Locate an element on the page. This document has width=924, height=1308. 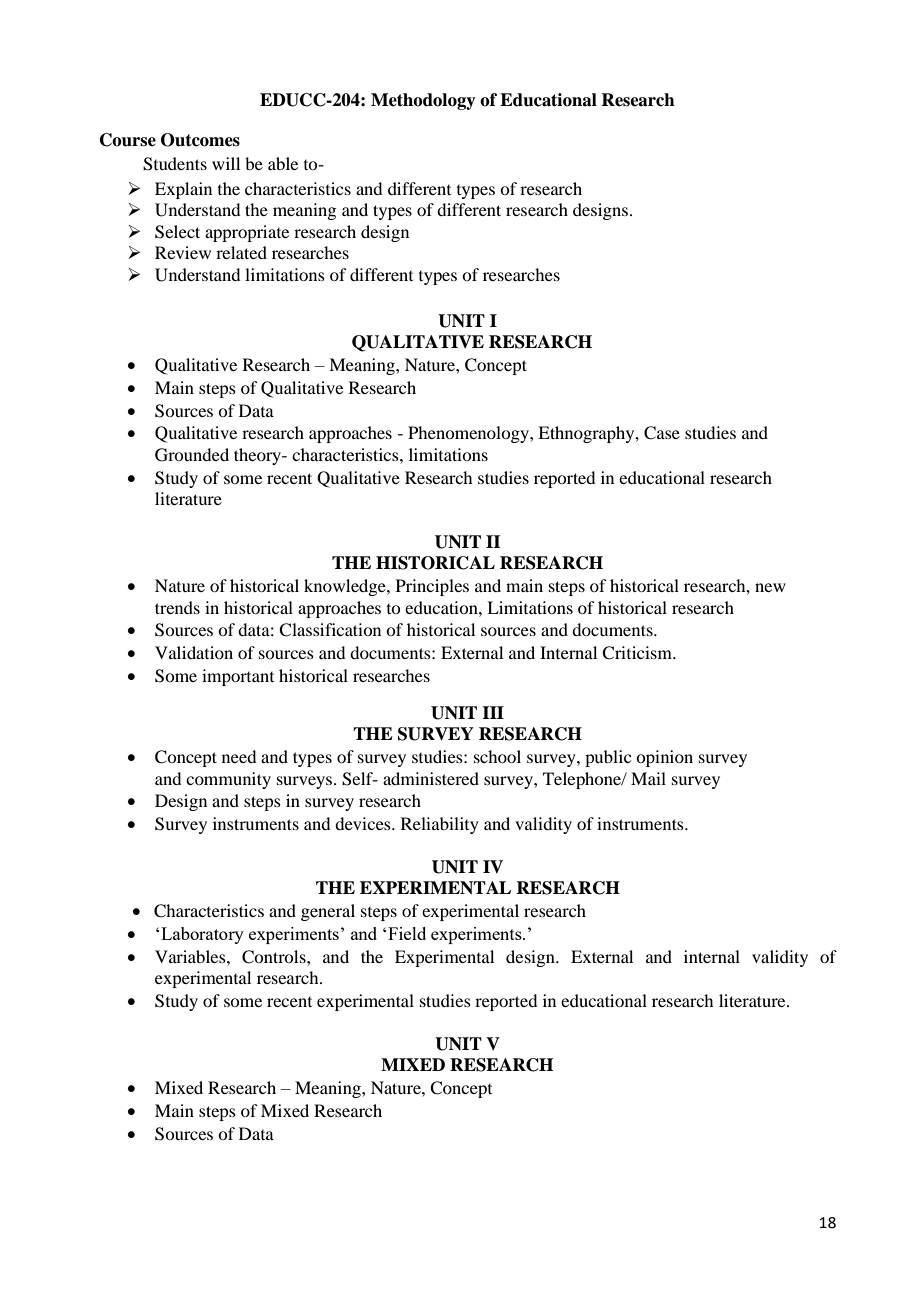
Case is located at coordinates (662, 433).
